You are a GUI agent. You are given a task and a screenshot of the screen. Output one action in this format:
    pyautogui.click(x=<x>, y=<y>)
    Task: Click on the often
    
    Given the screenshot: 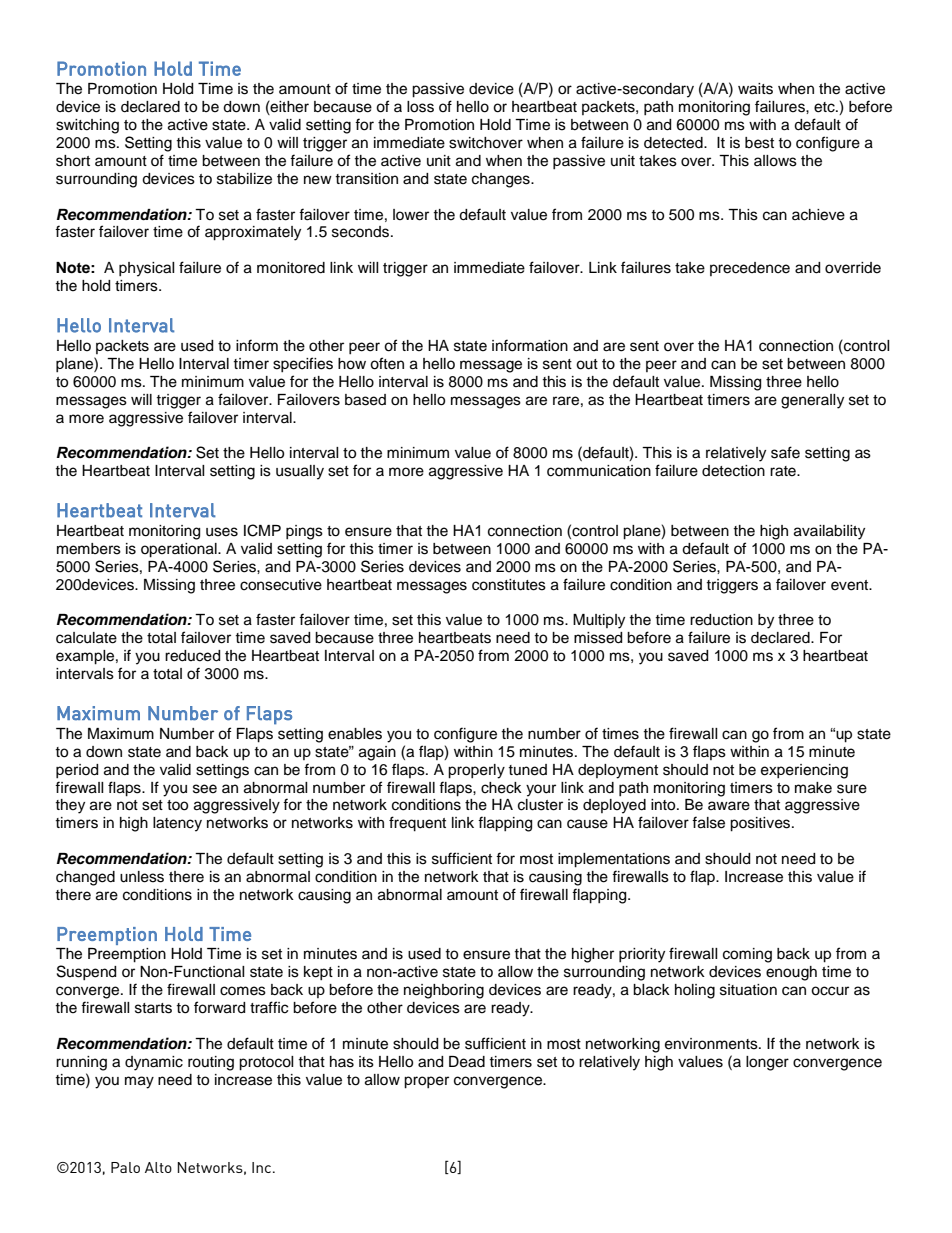 What is the action you would take?
    pyautogui.click(x=387, y=363)
